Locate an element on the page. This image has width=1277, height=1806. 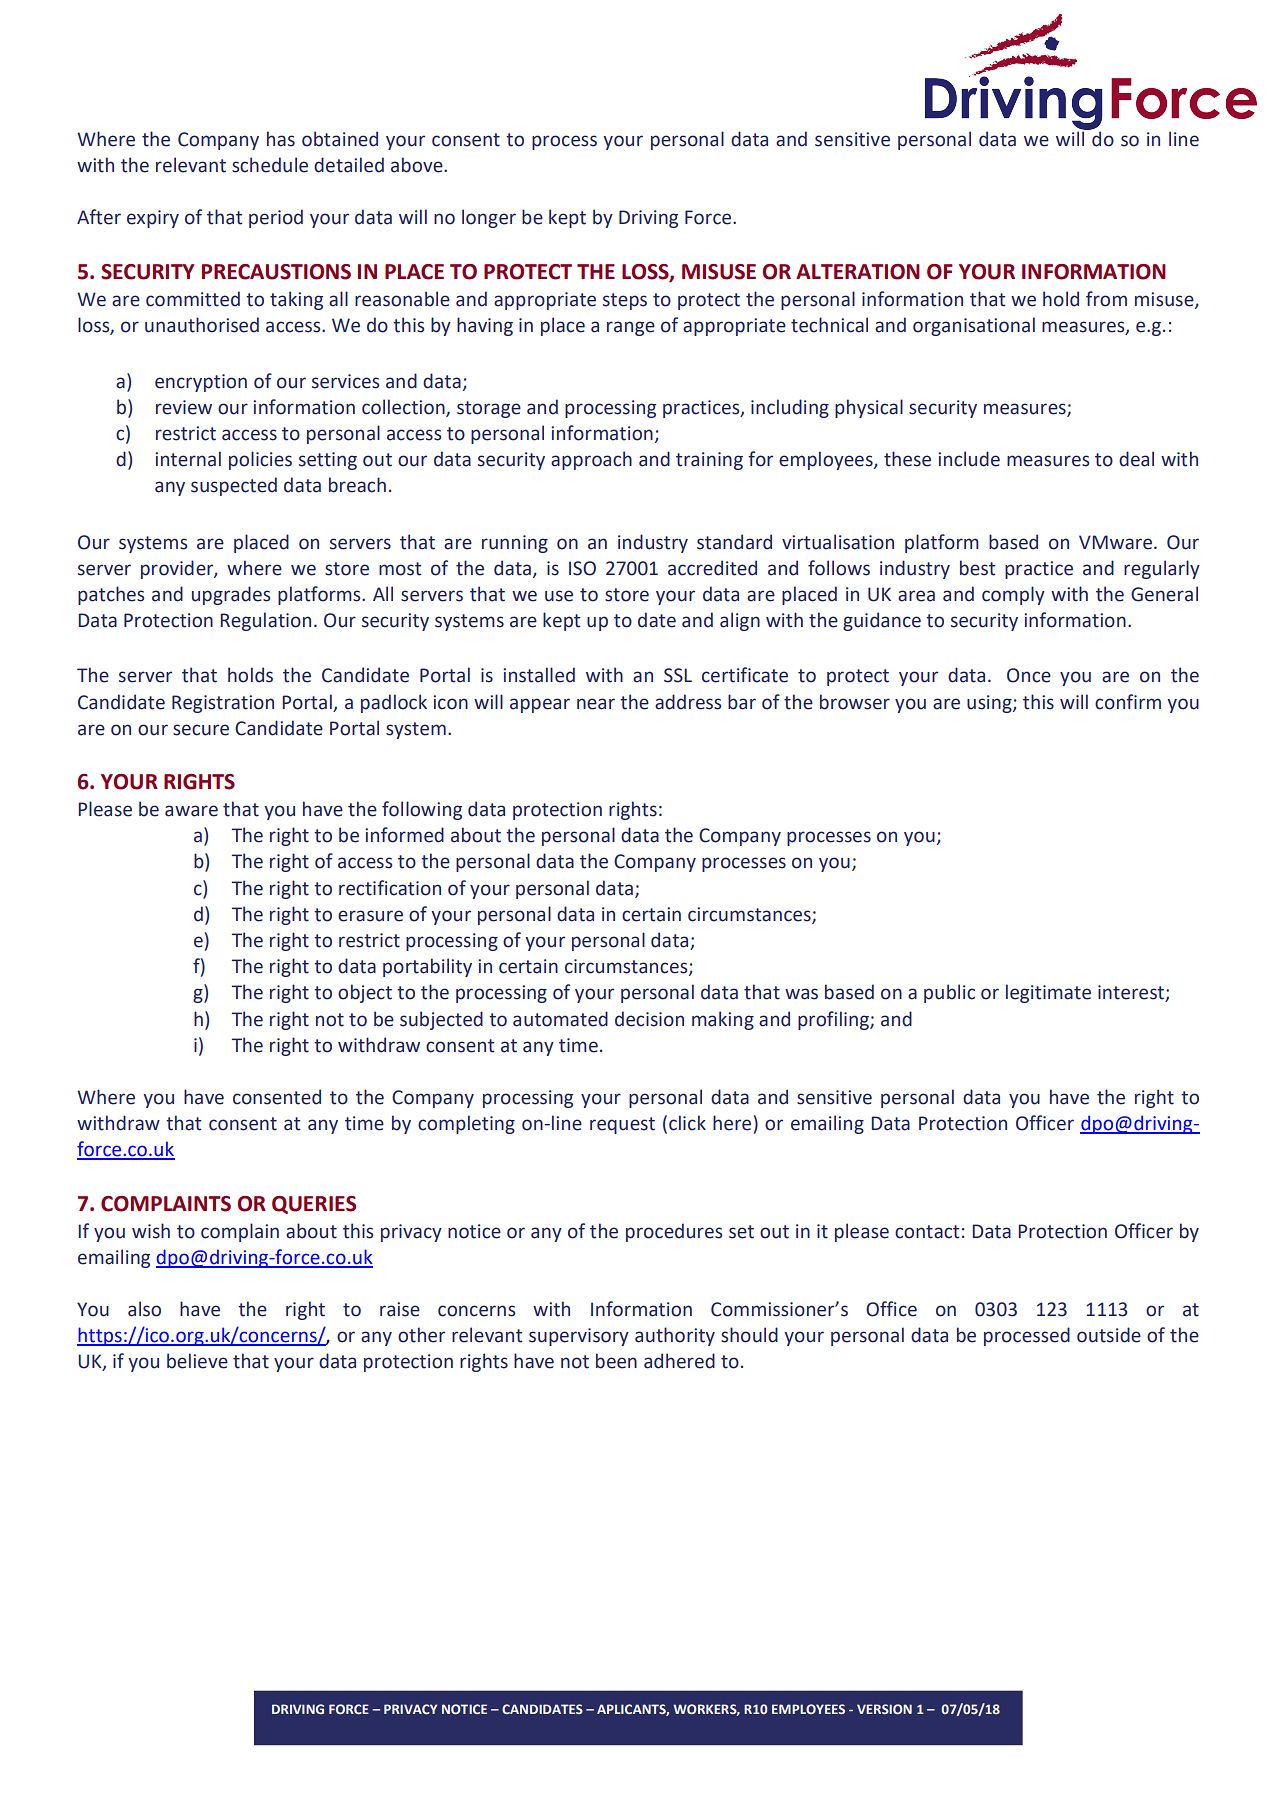
VERSION is located at coordinates (884, 1709).
